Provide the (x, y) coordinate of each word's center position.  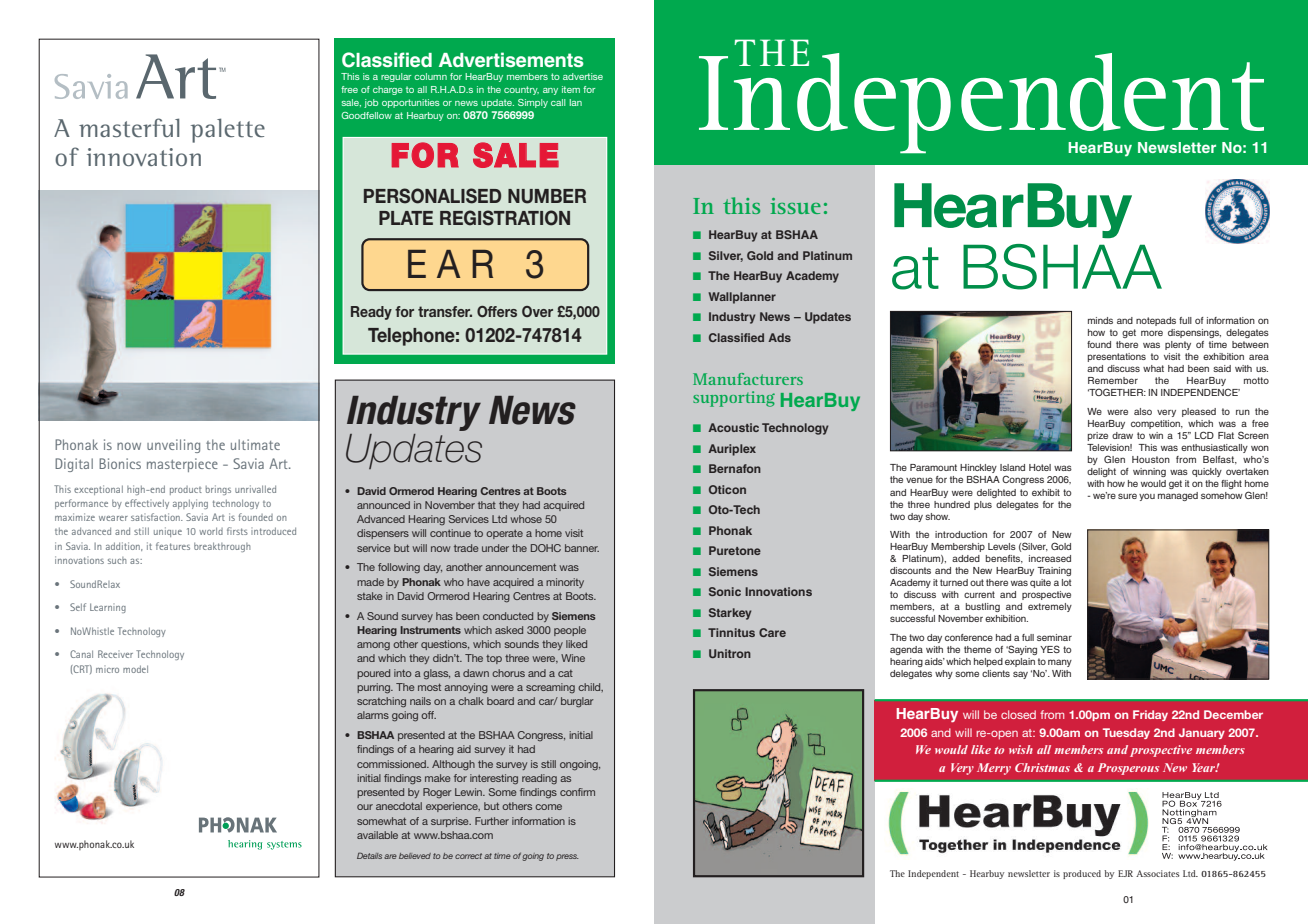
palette (228, 130)
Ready (371, 313)
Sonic (725, 591)
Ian (576, 102)
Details (369, 855)
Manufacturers (748, 379)
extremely (1050, 607)
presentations (1117, 357)
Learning (108, 608)
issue (796, 206)
